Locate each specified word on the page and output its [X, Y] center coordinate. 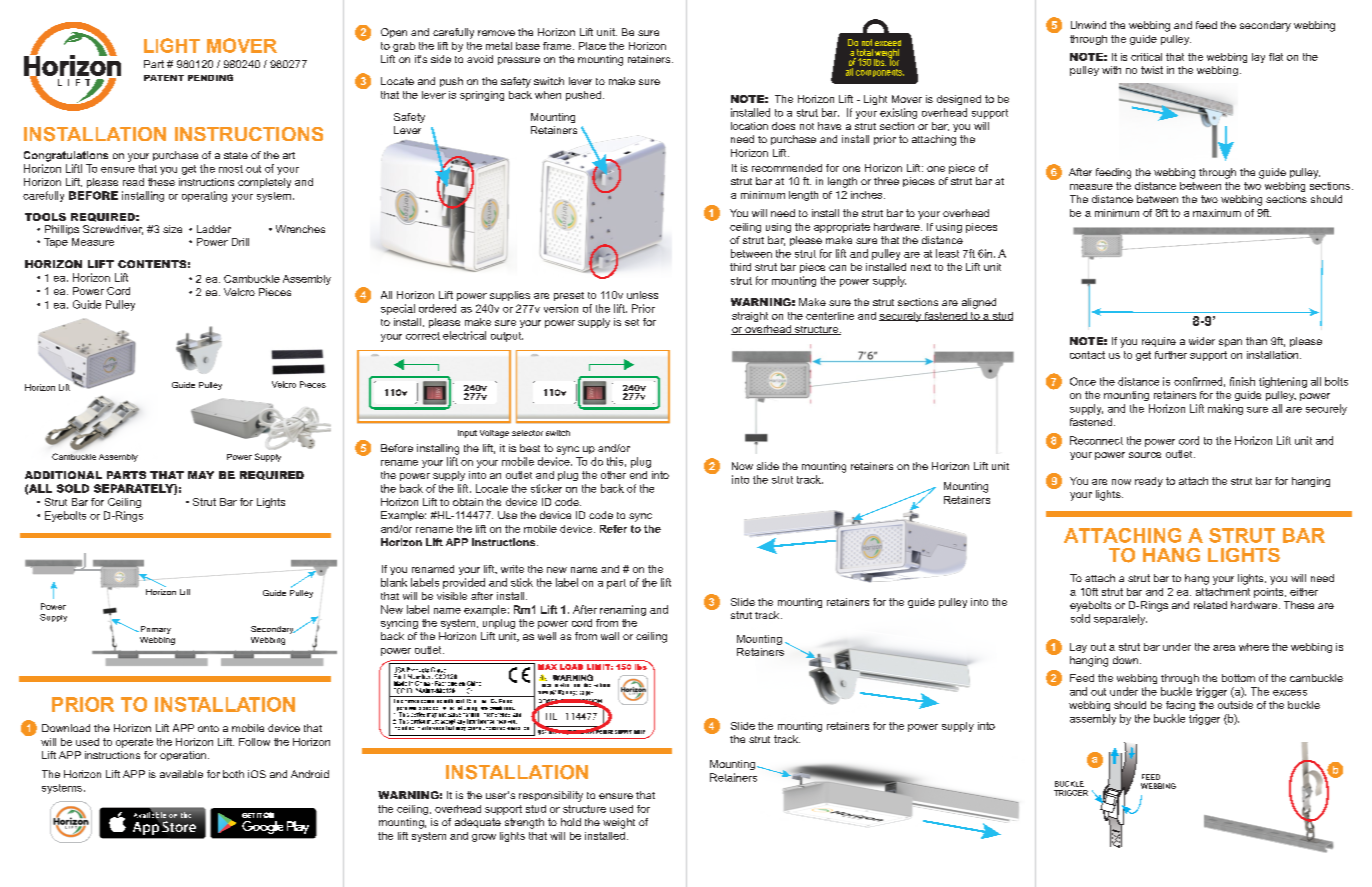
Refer [613, 529]
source [1145, 455]
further [1171, 355]
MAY [201, 475]
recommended [787, 168]
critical [1146, 57]
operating [204, 196]
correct [423, 336]
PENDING [210, 77]
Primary [154, 630]
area [1224, 648]
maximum [1217, 213]
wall [610, 636]
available [181, 774]
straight [750, 317]
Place [592, 46]
